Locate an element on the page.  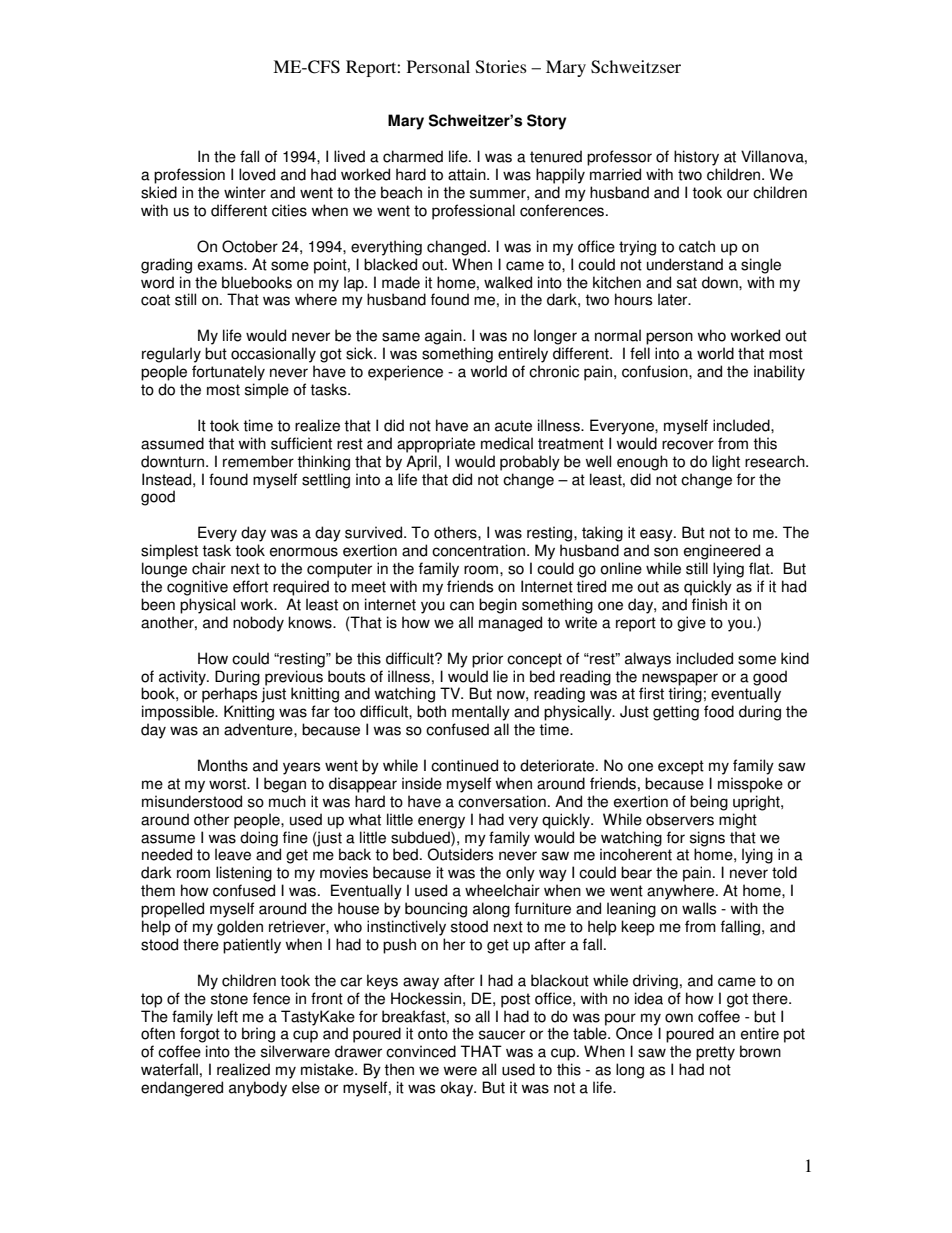
pretty is located at coordinates (715, 1053).
